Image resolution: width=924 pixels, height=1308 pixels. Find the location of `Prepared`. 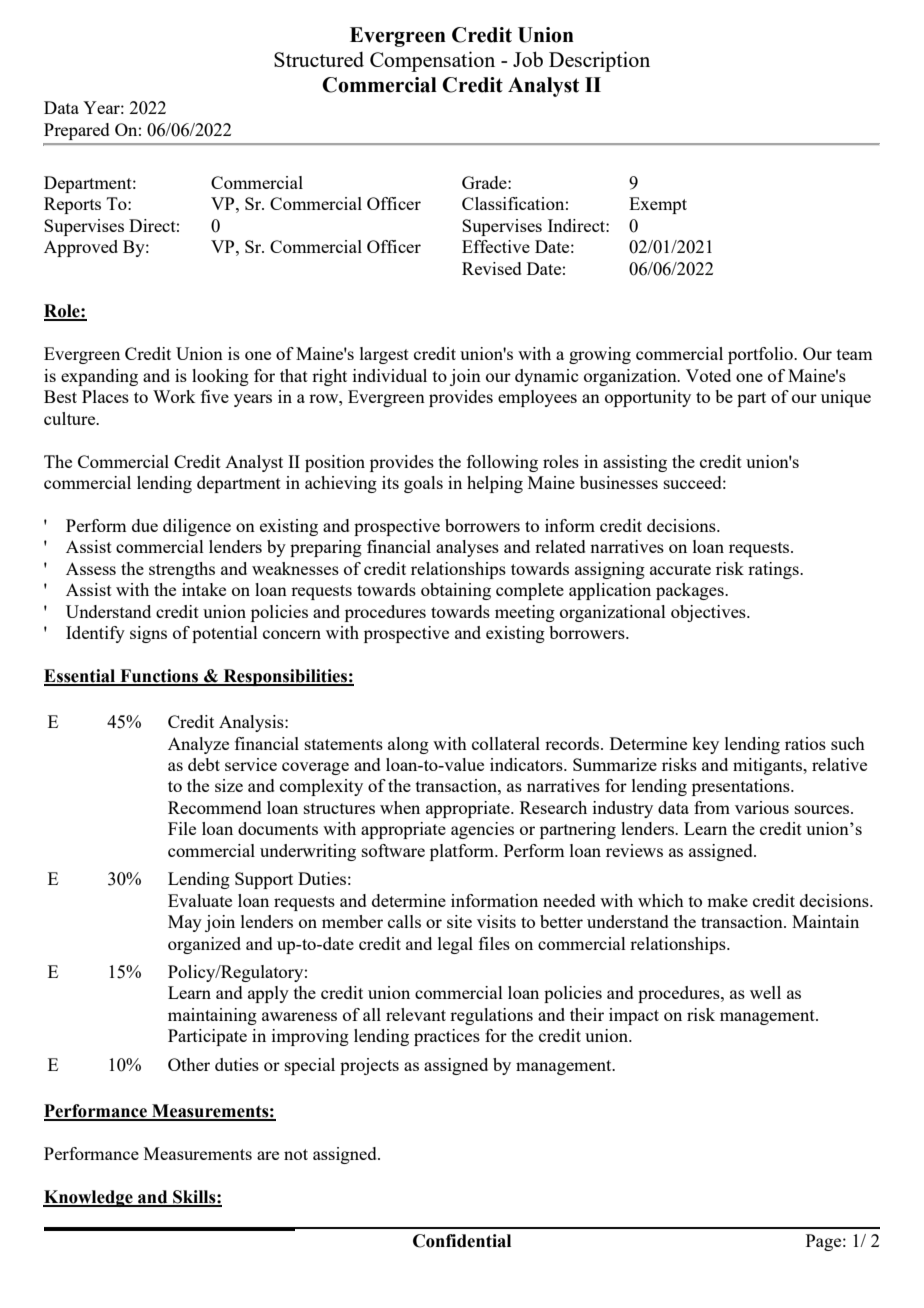

Prepared is located at coordinates (77, 131).
